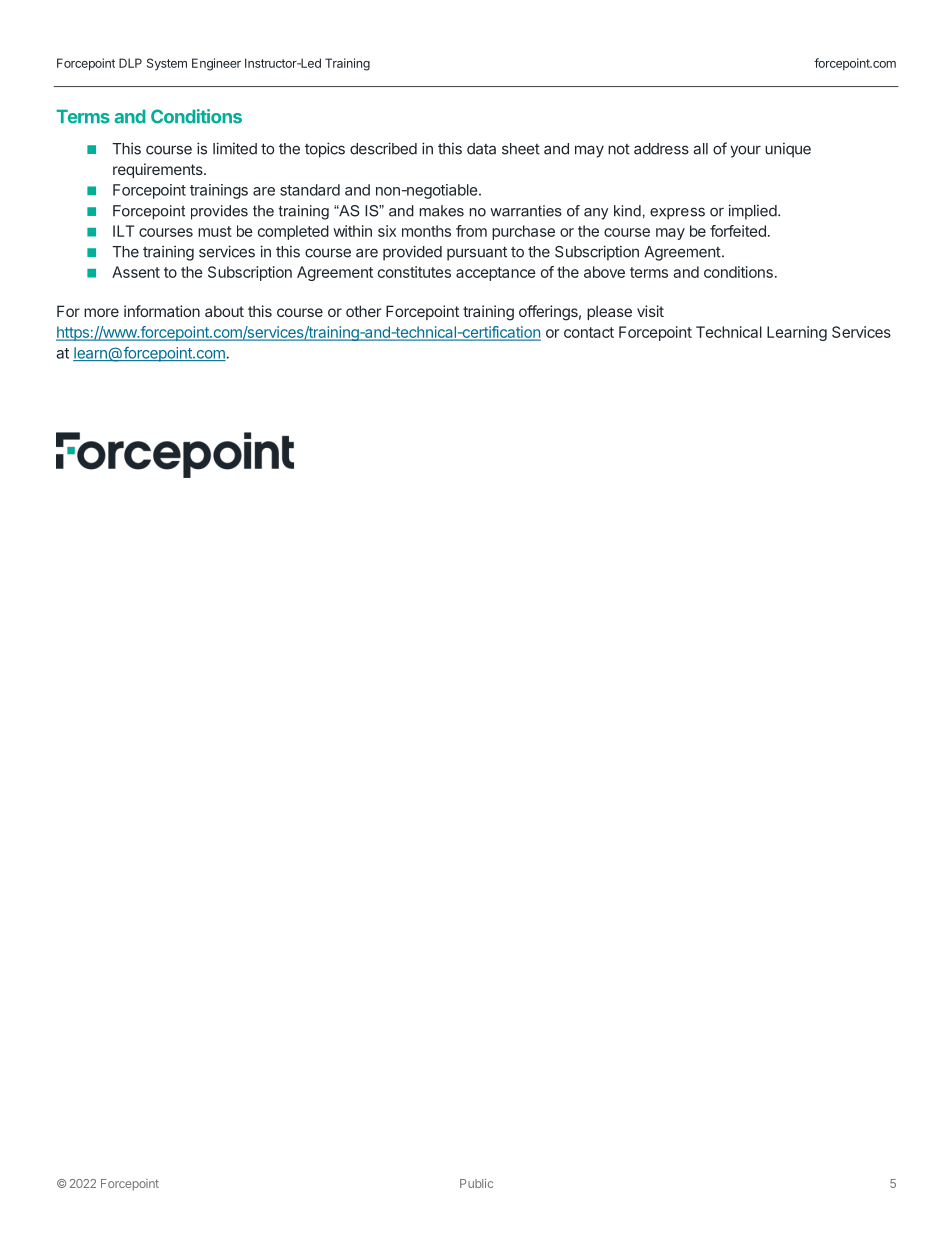 Image resolution: width=952 pixels, height=1233 pixels. I want to click on all, so click(700, 149).
